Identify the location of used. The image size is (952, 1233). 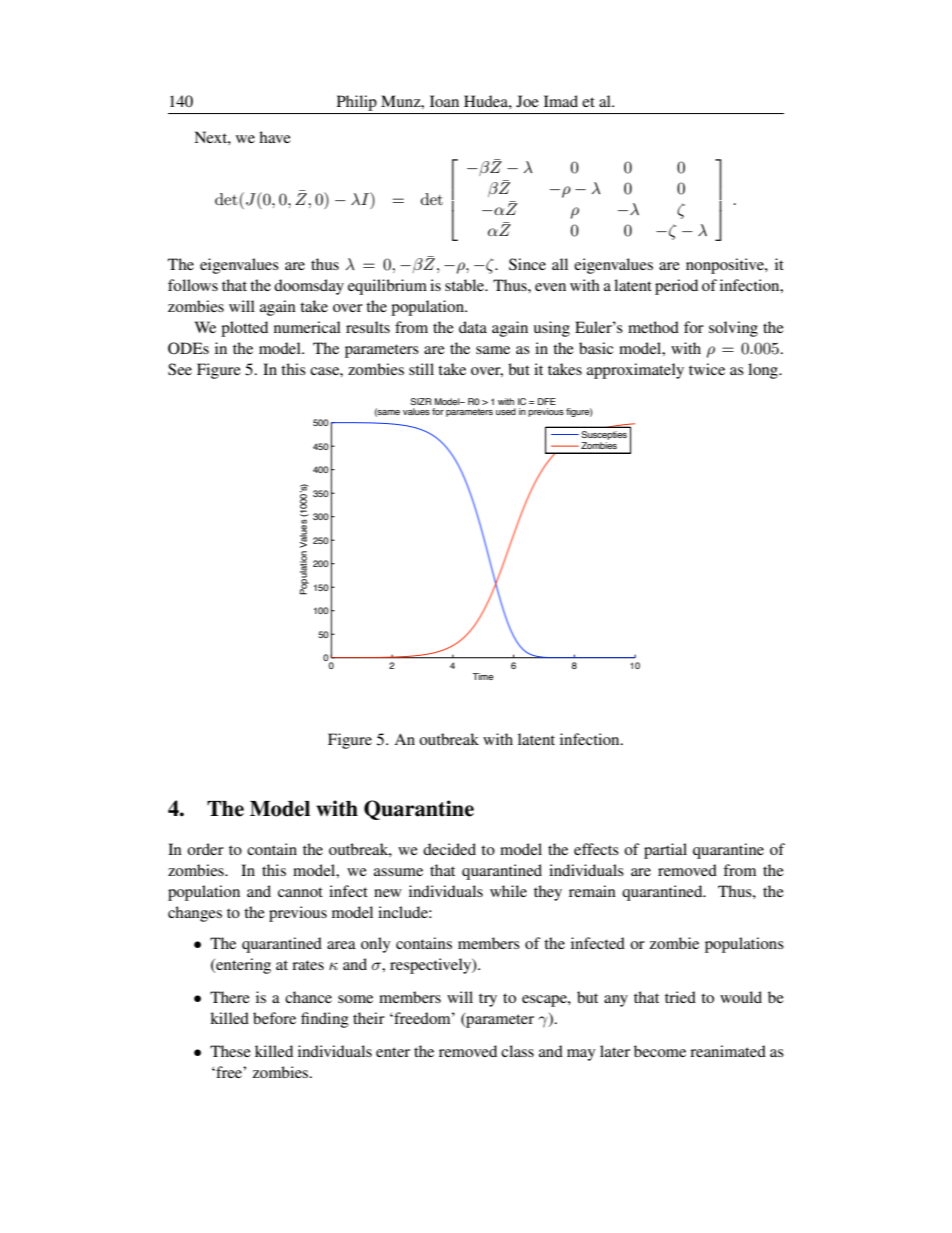
(506, 411).
